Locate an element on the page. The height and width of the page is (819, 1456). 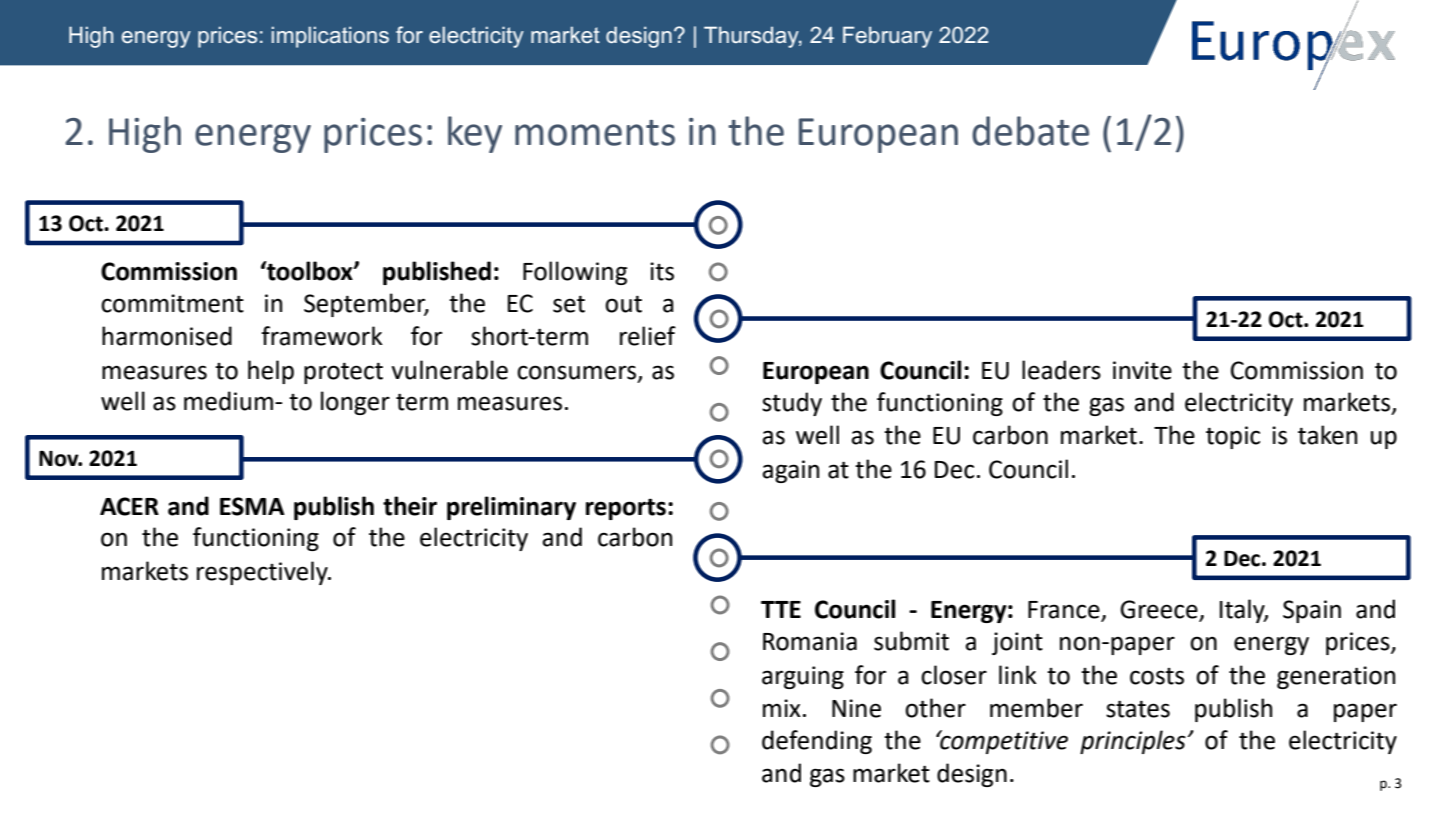
longer is located at coordinates (355, 403).
